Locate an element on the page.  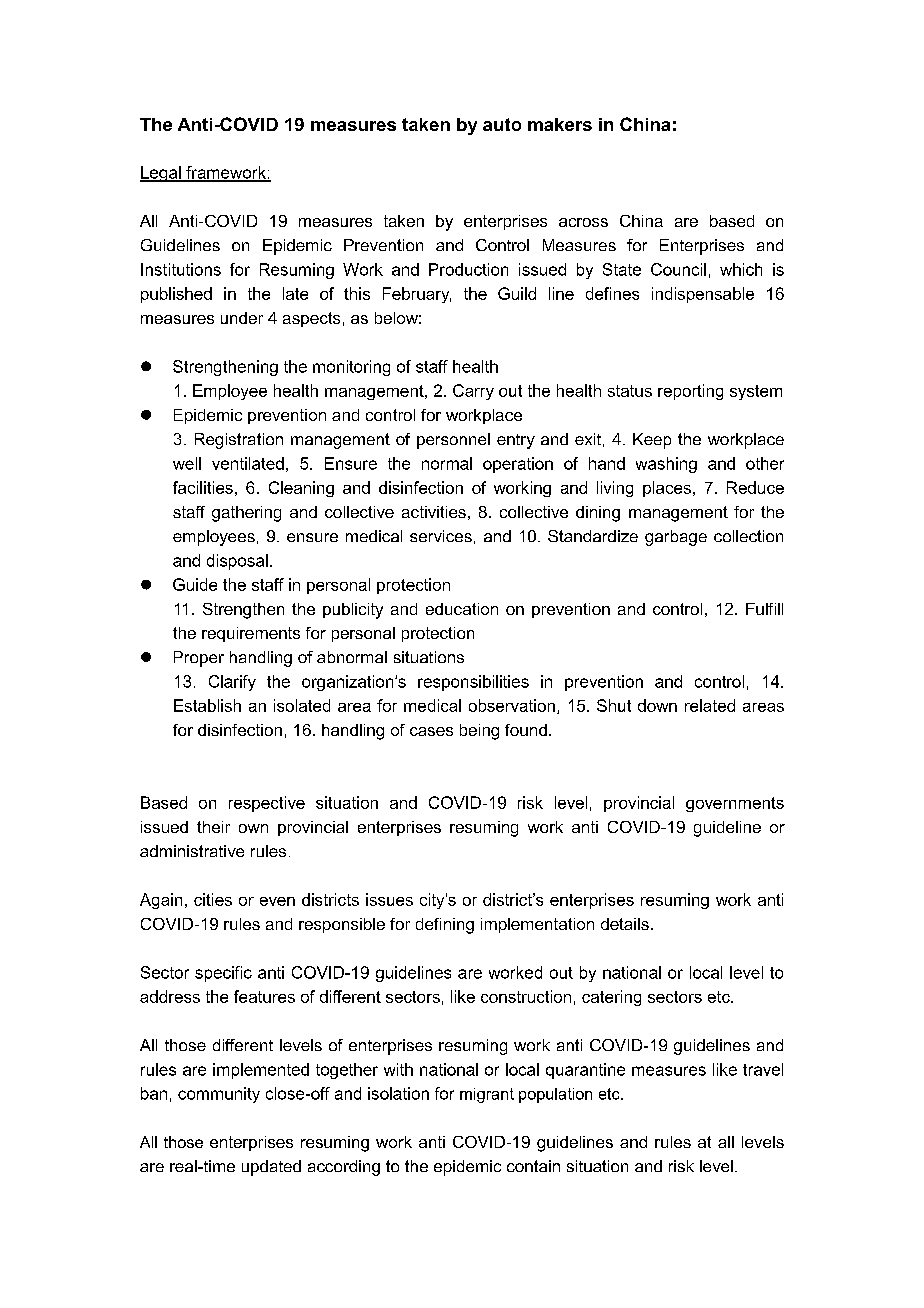
across is located at coordinates (583, 222).
